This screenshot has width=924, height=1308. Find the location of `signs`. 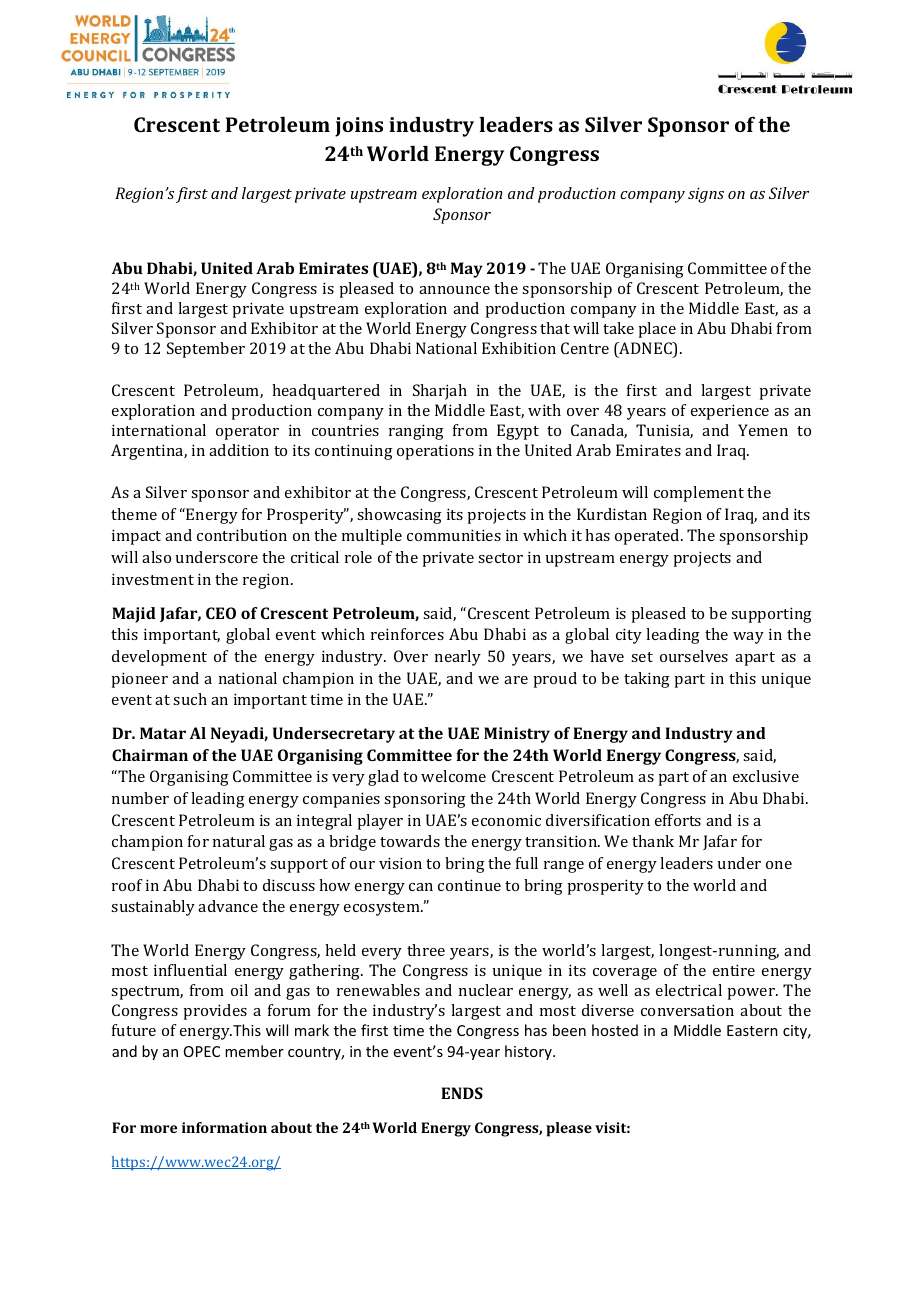

signs is located at coordinates (706, 195).
